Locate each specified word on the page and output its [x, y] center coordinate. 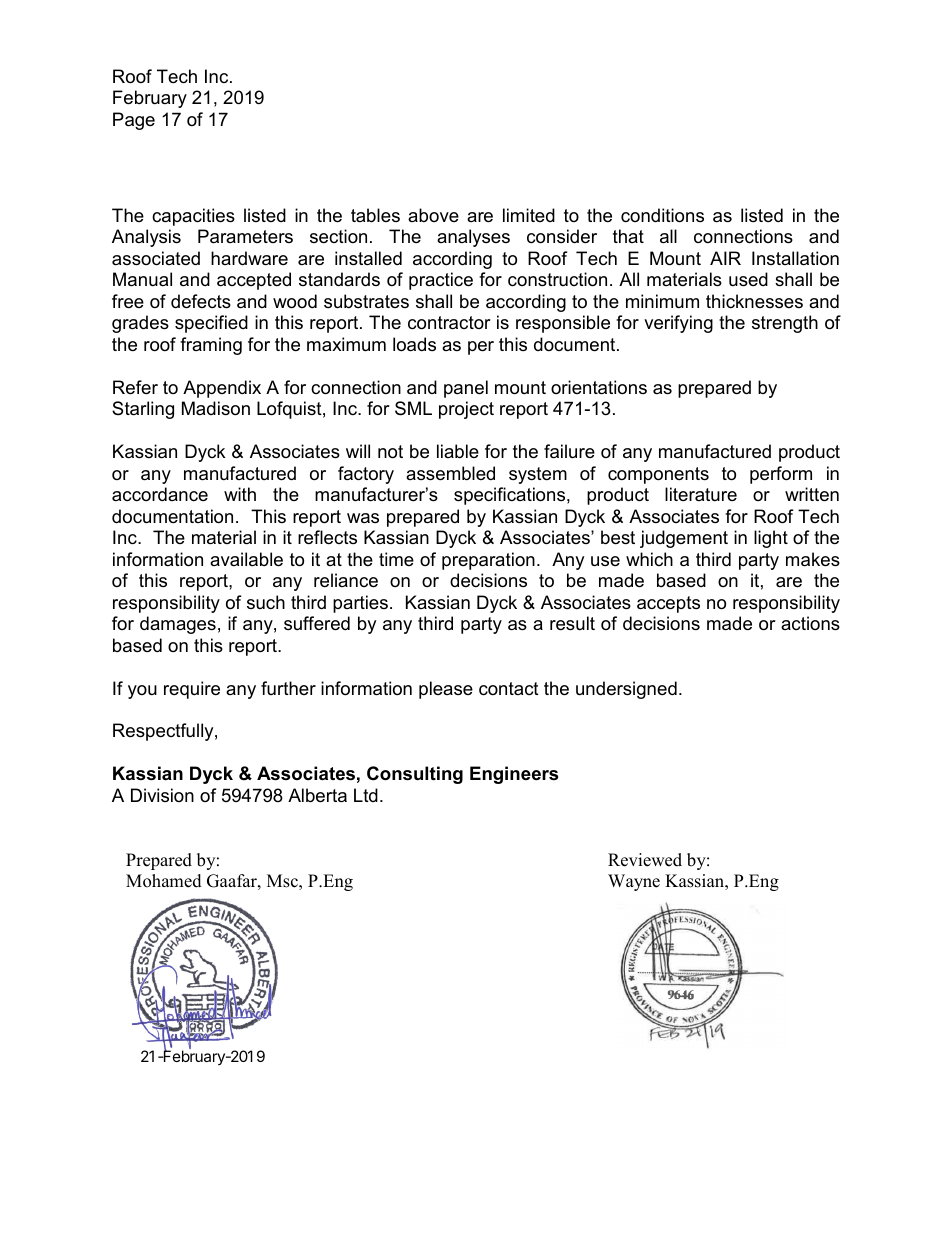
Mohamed [164, 881]
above [433, 215]
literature [701, 494]
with [240, 494]
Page [134, 121]
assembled [450, 473]
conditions [662, 215]
